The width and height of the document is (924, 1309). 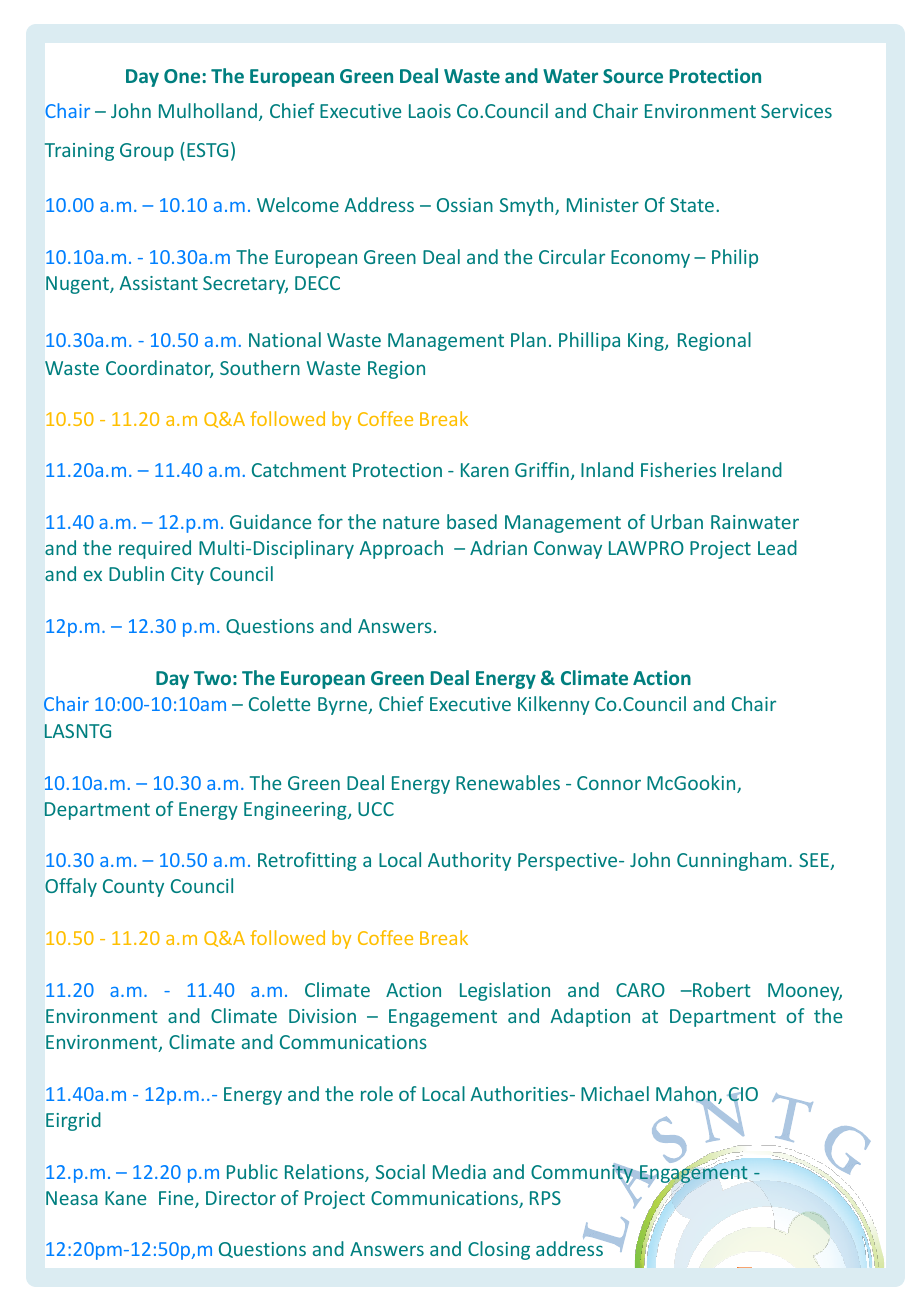 What do you see at coordinates (777, 547) in the document?
I see `Lead` at bounding box center [777, 547].
